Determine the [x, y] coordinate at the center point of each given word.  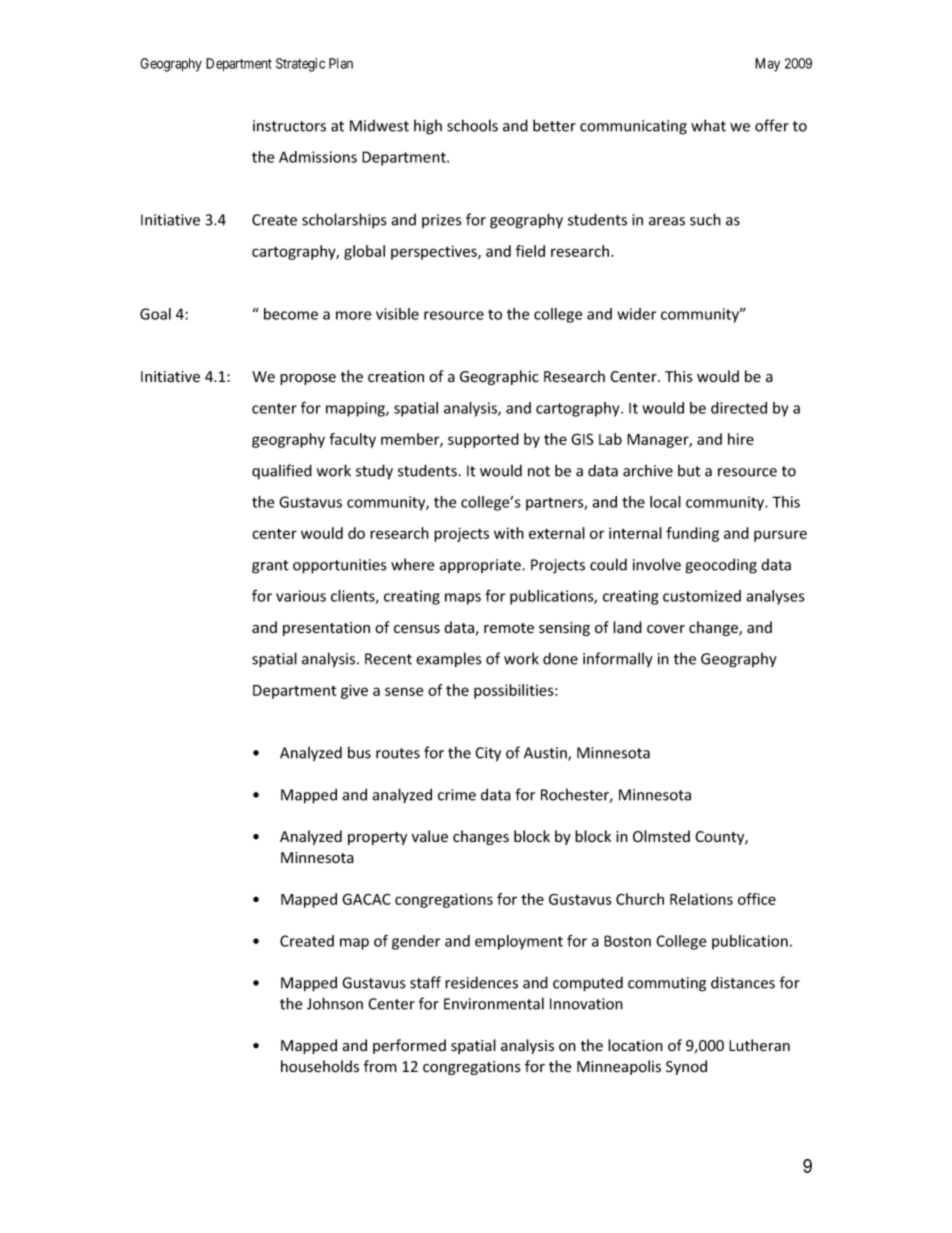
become [291, 314]
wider [636, 314]
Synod [686, 1067]
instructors [289, 126]
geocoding [721, 566]
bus [359, 752]
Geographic [499, 377]
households [320, 1066]
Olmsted [661, 836]
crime [457, 795]
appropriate [481, 566]
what [708, 125]
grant [270, 567]
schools [472, 125]
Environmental [494, 1003]
